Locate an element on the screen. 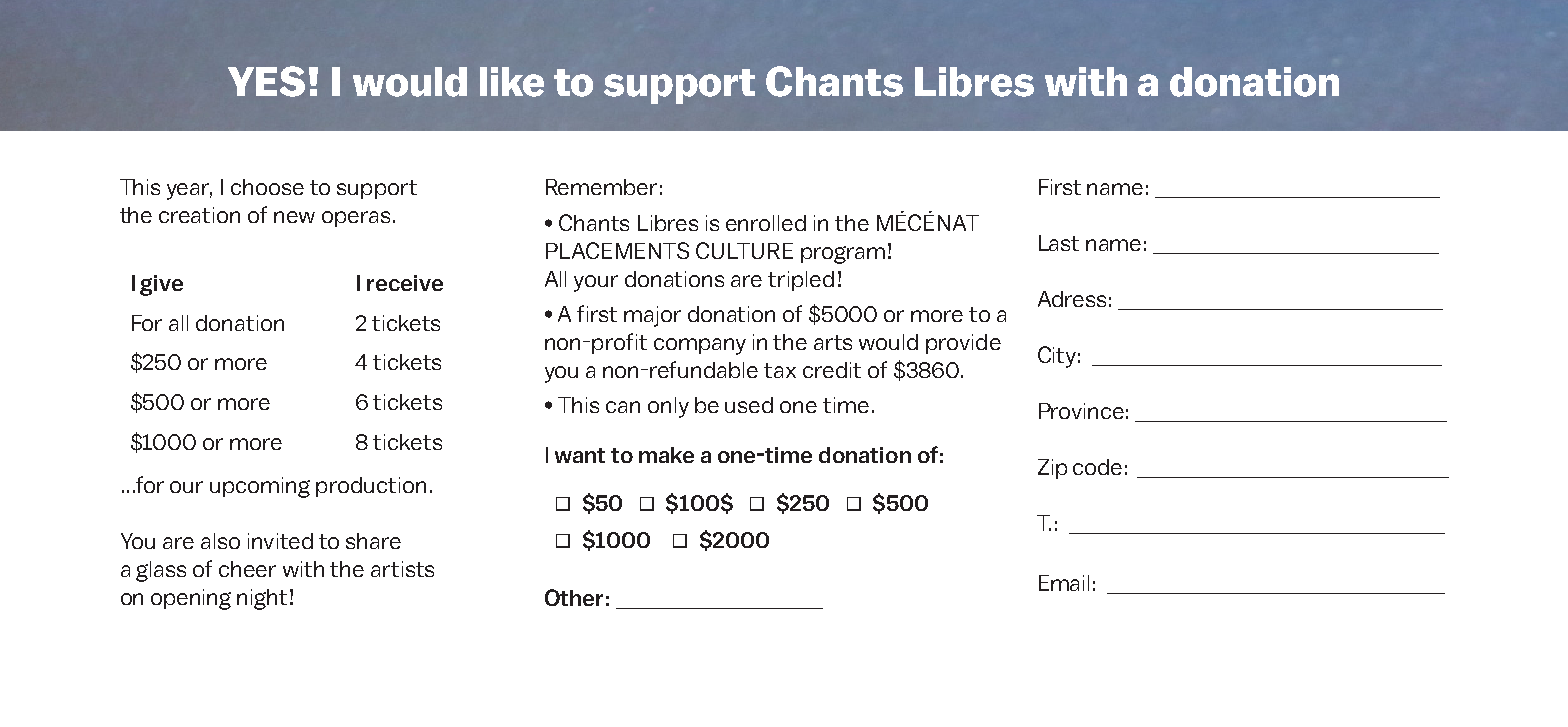 Image resolution: width=1568 pixels, height=727 pixels. Zip is located at coordinates (1052, 469).
